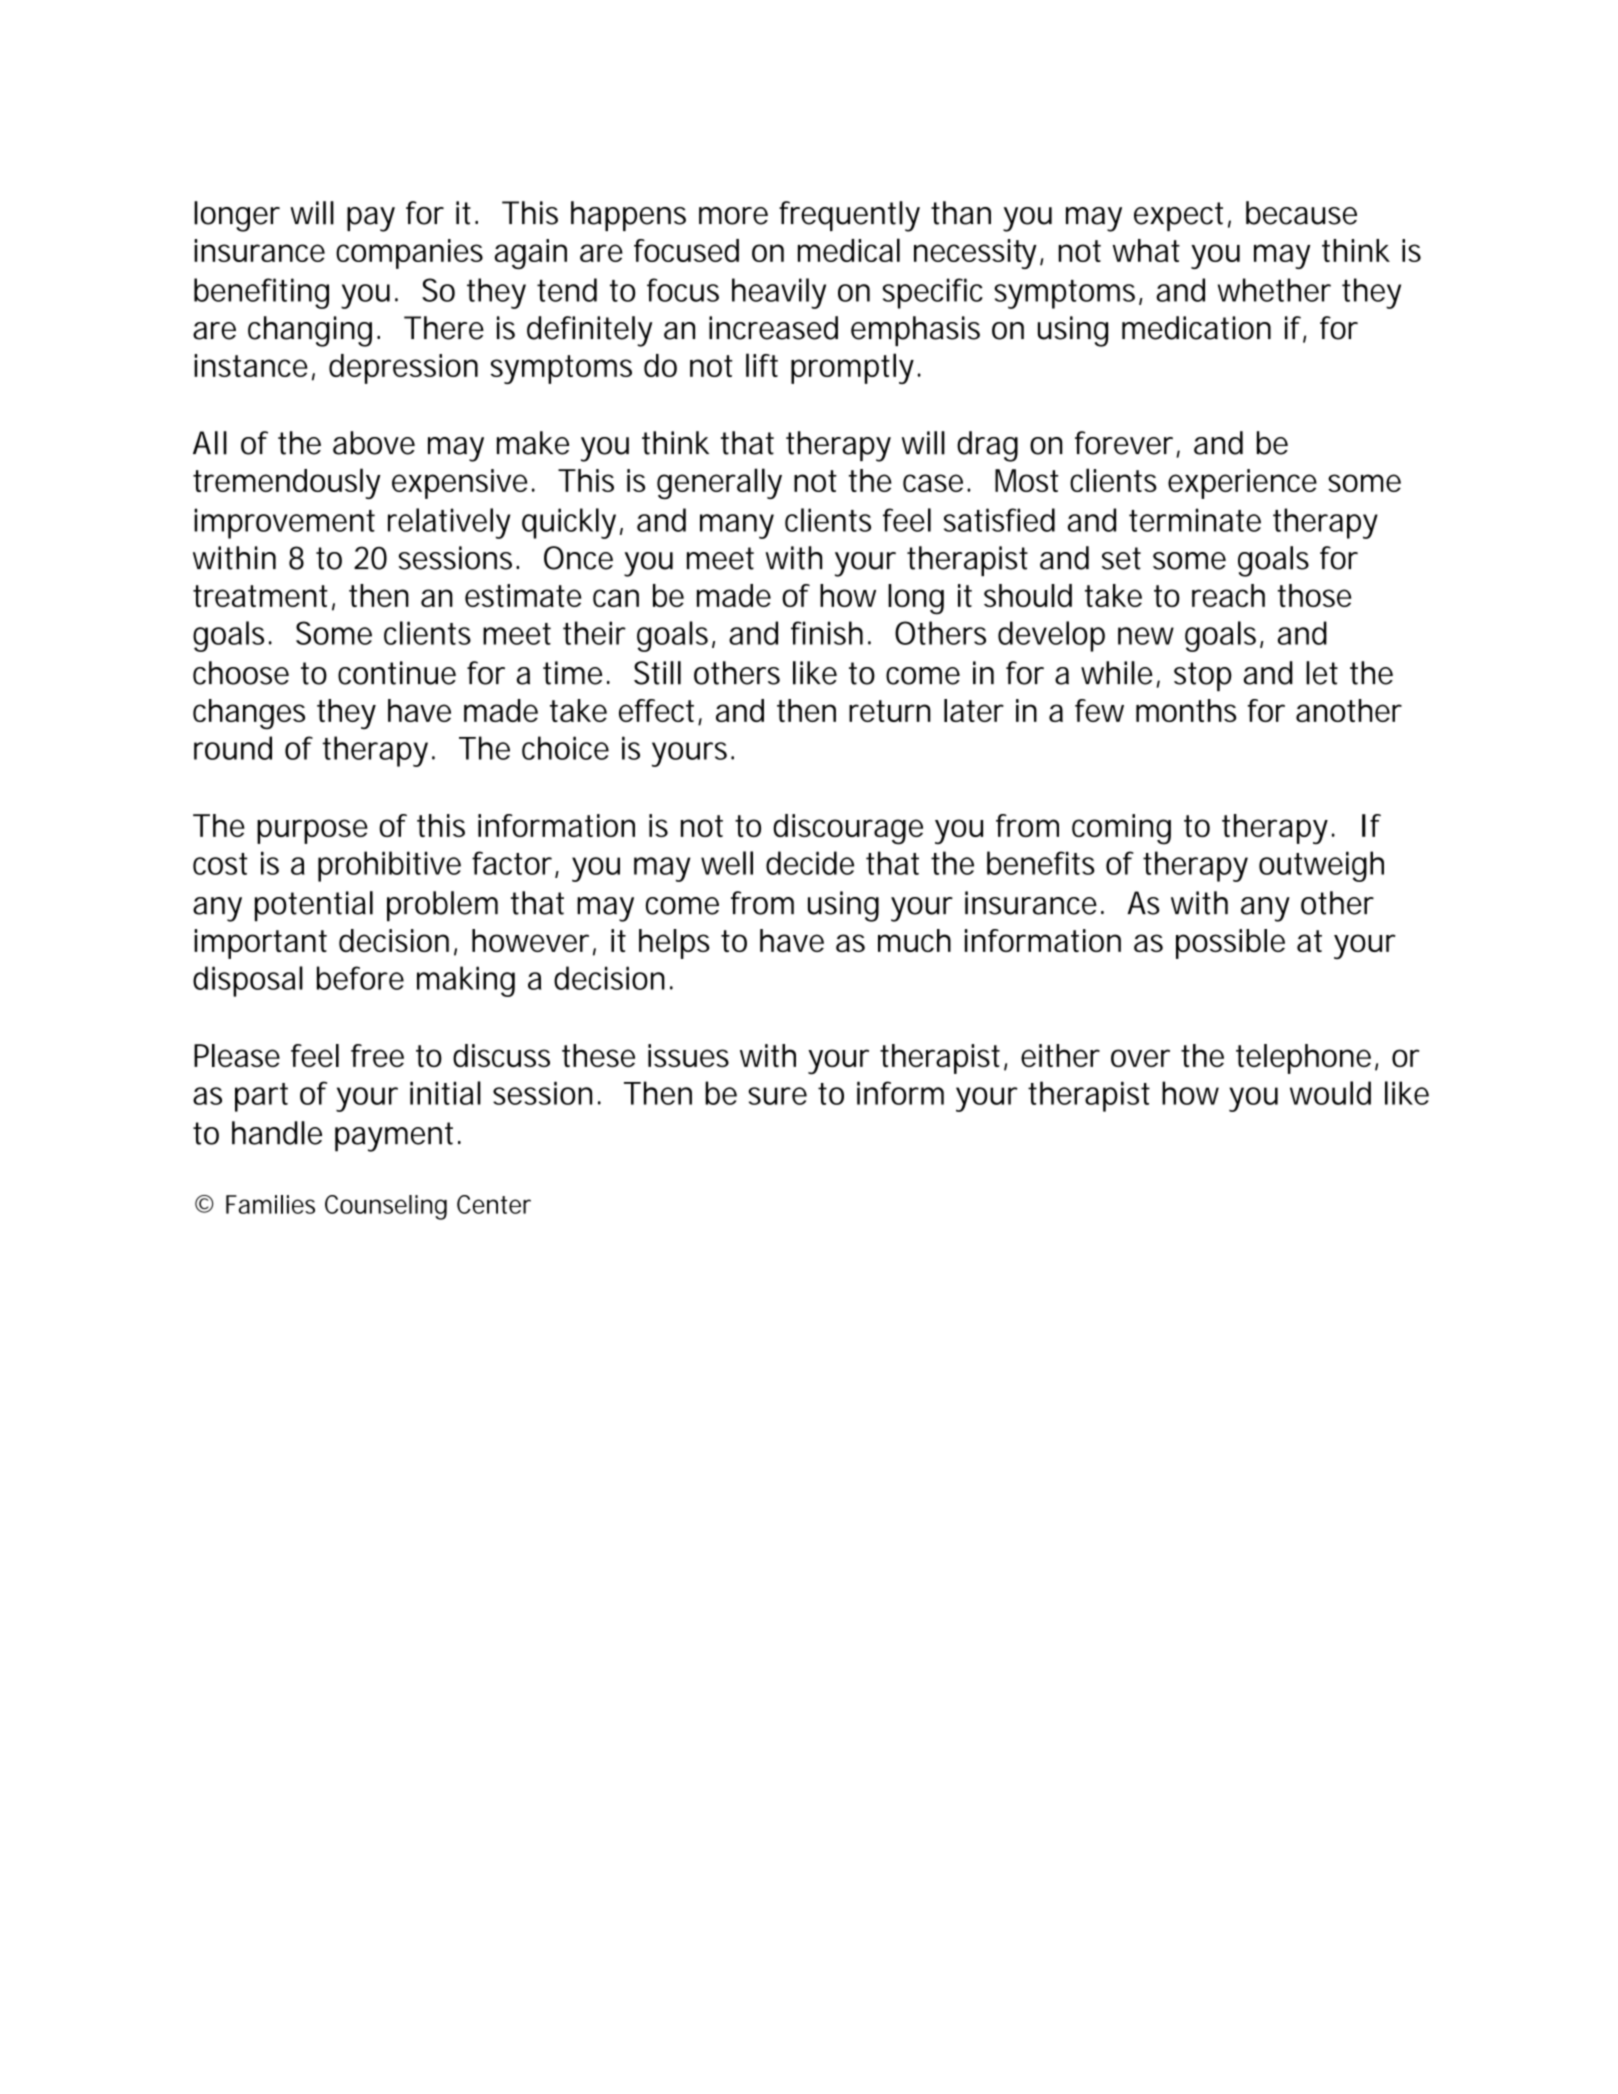 The width and height of the image is (1618, 2094). I want to click on decide, so click(810, 863).
